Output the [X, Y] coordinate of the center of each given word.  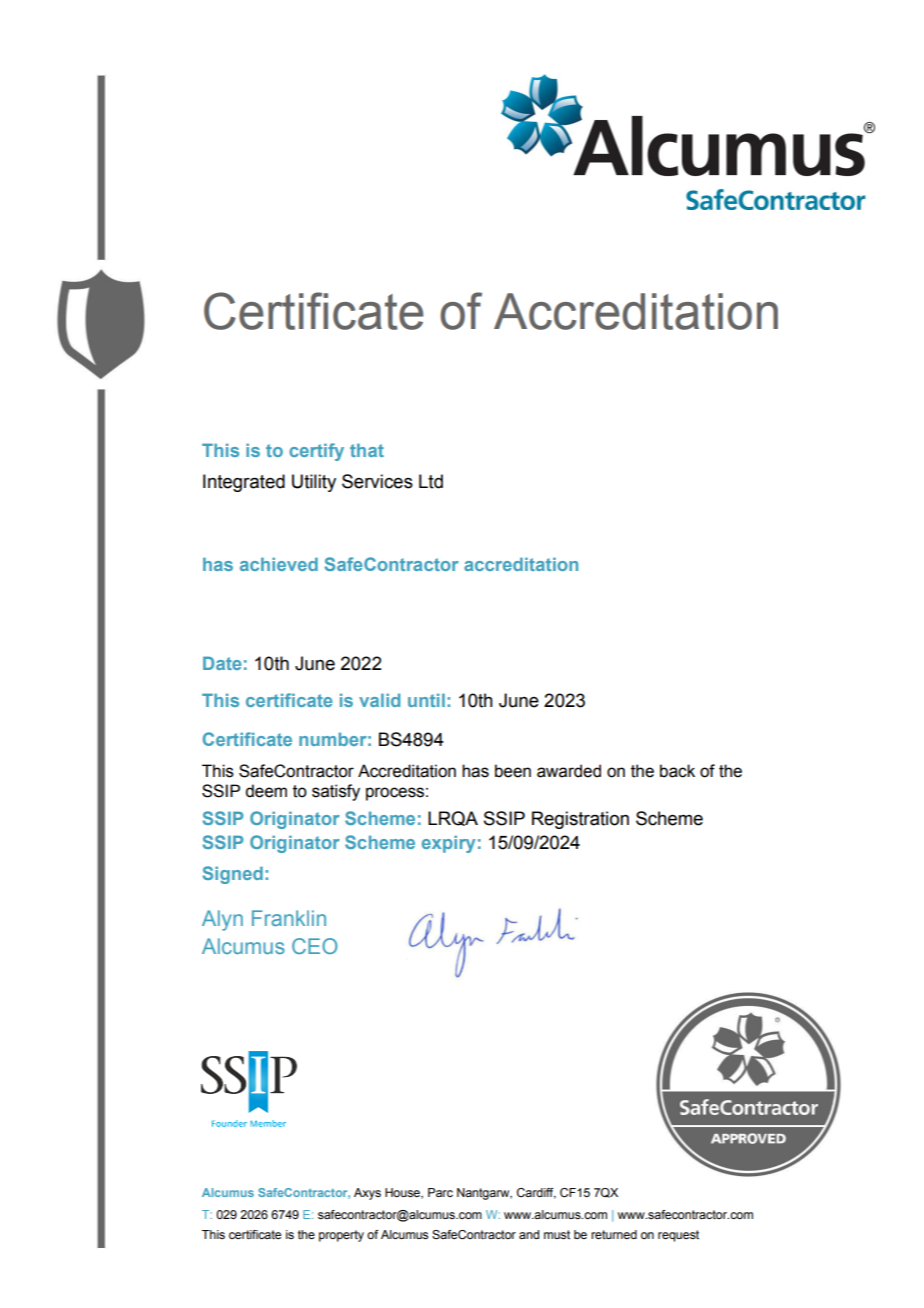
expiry [448, 844]
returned [614, 1234]
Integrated [244, 483]
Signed [232, 875]
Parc [440, 1192]
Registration [580, 820]
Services [377, 481]
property [341, 1236]
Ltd [431, 481]
